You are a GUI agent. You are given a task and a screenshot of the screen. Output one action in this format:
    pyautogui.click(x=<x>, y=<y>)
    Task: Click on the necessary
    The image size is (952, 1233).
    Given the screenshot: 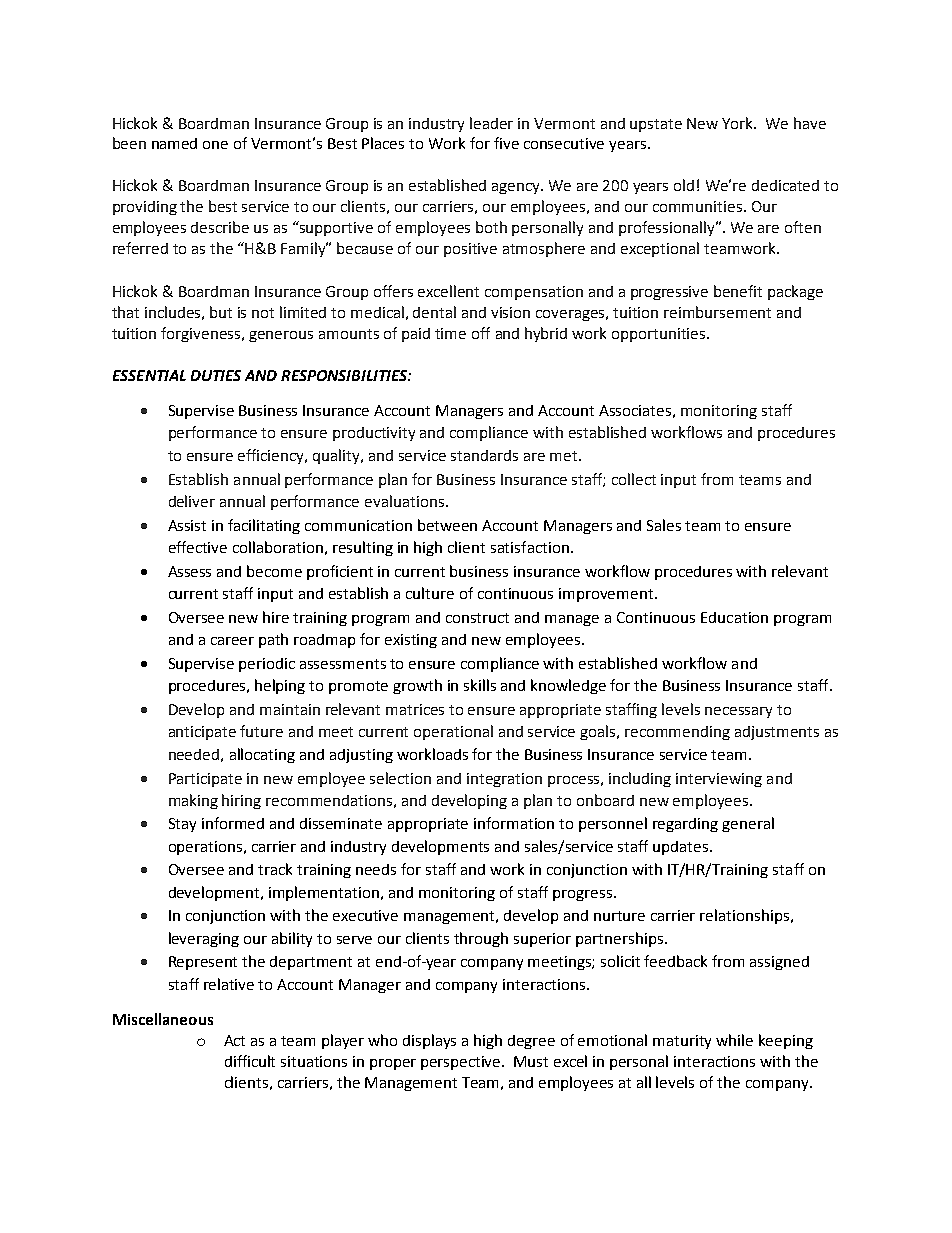 What is the action you would take?
    pyautogui.click(x=738, y=712)
